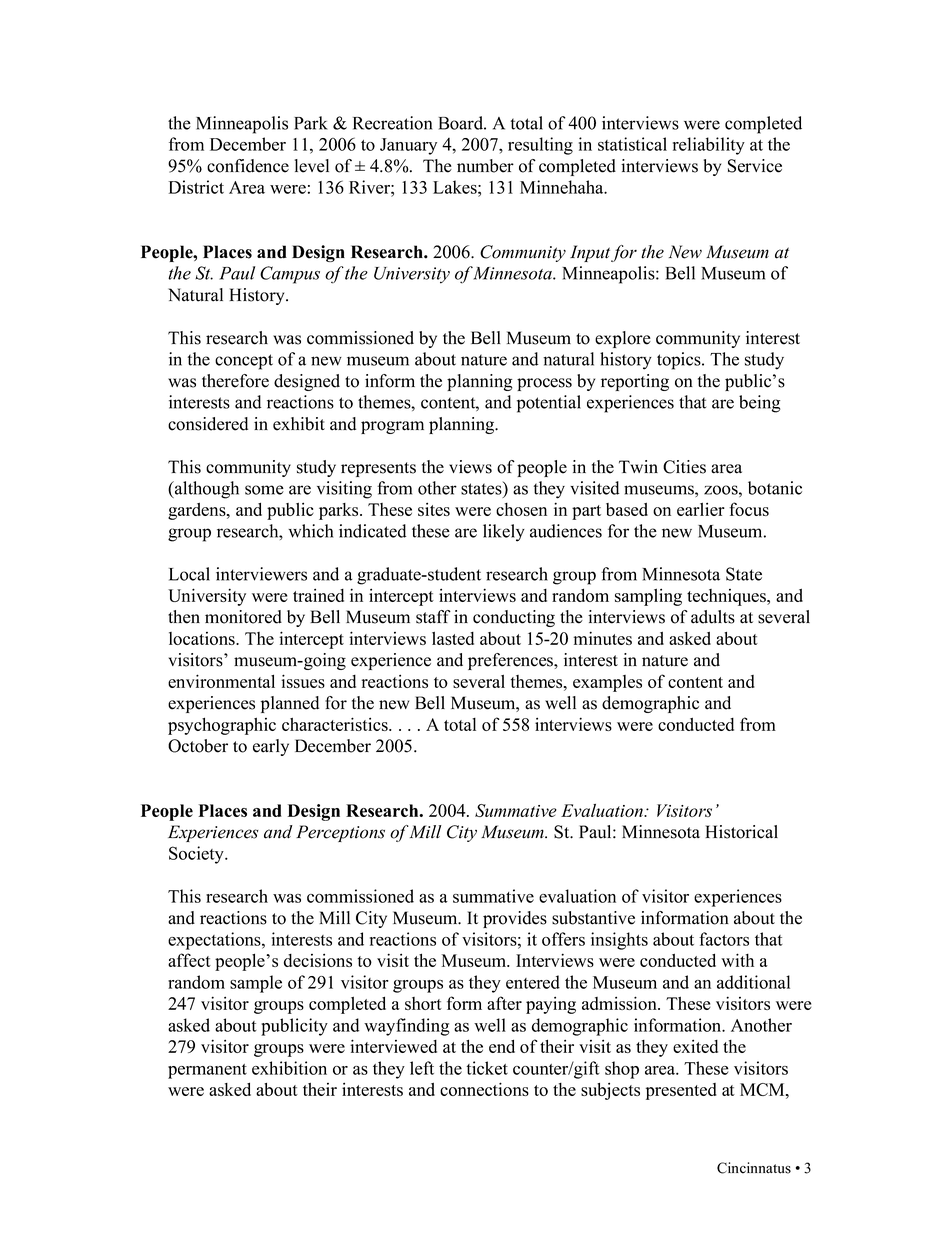  I want to click on number, so click(485, 166).
